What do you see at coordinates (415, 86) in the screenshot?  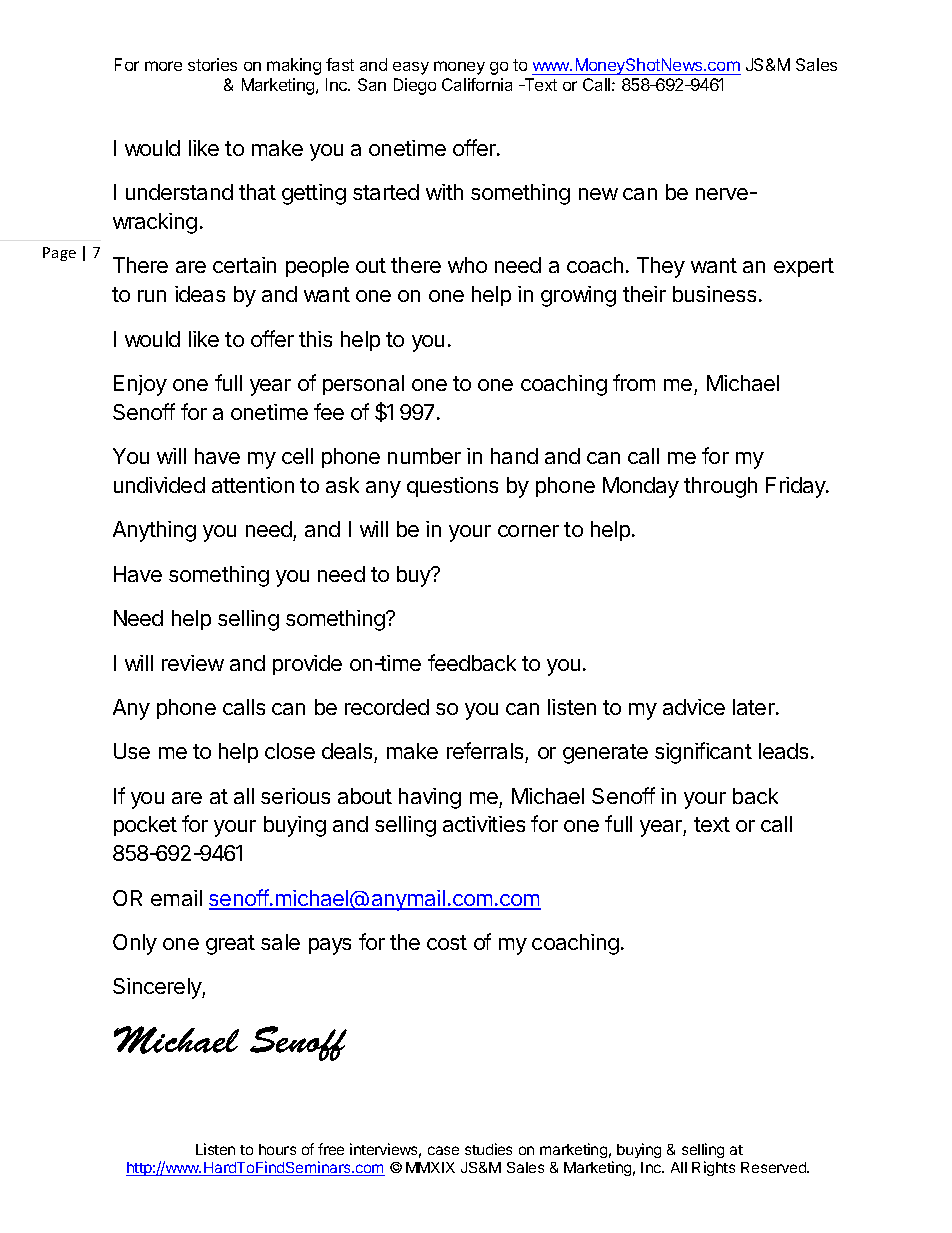 I see `Diego` at bounding box center [415, 86].
